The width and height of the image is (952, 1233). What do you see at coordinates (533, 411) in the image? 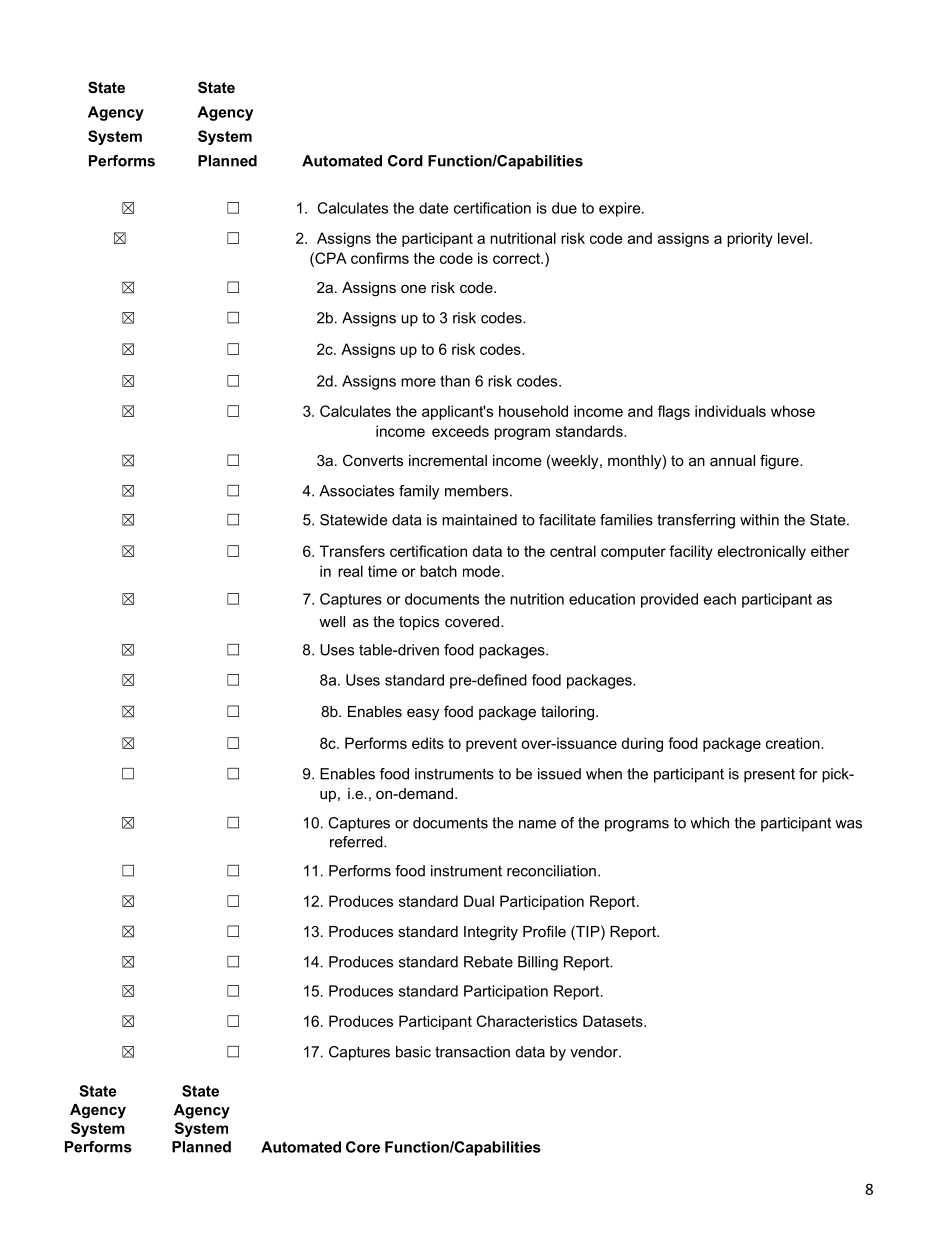
I see `household` at bounding box center [533, 411].
